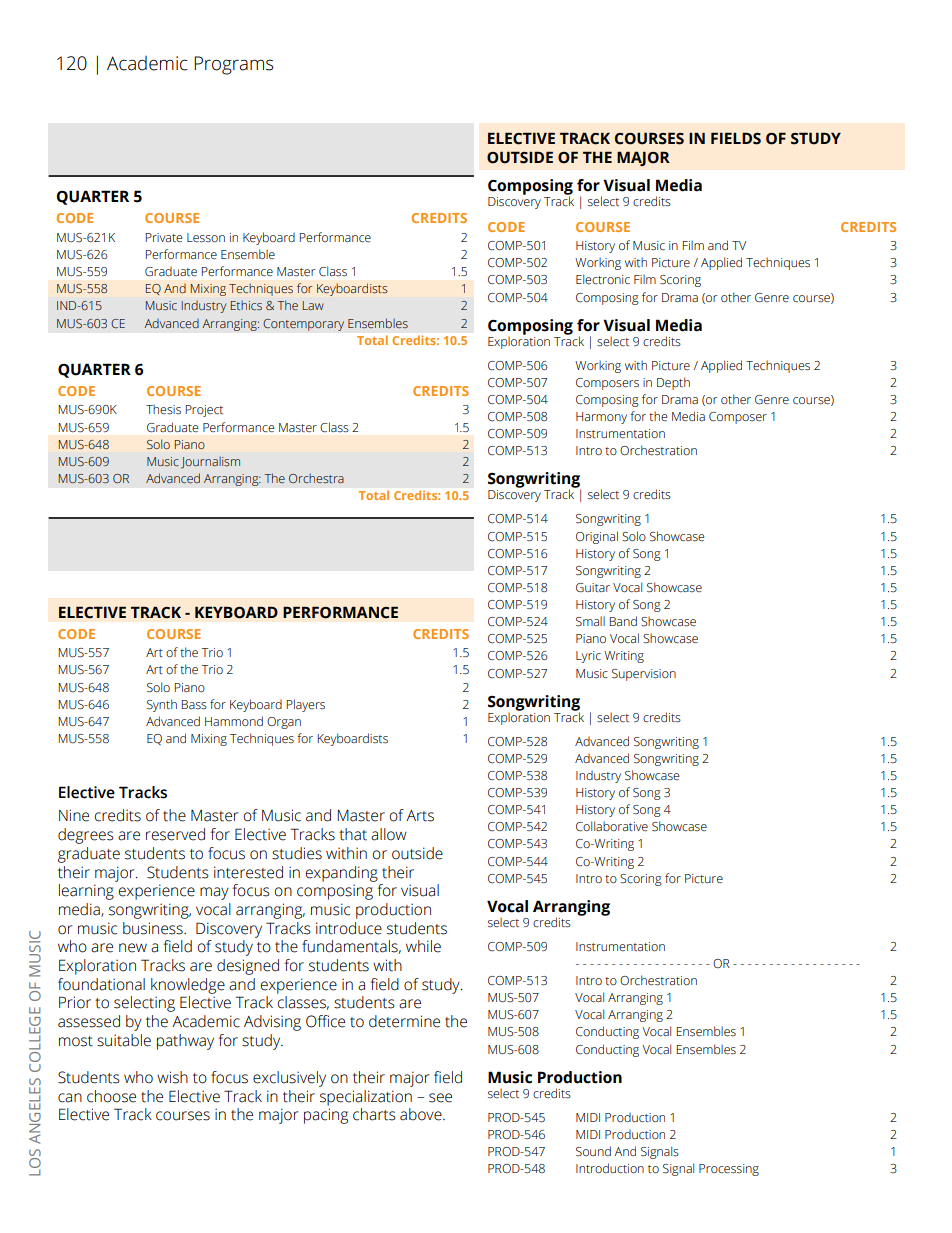 This image has height=1233, width=952. Describe the element at coordinates (389, 834) in the image. I see `allow` at that location.
